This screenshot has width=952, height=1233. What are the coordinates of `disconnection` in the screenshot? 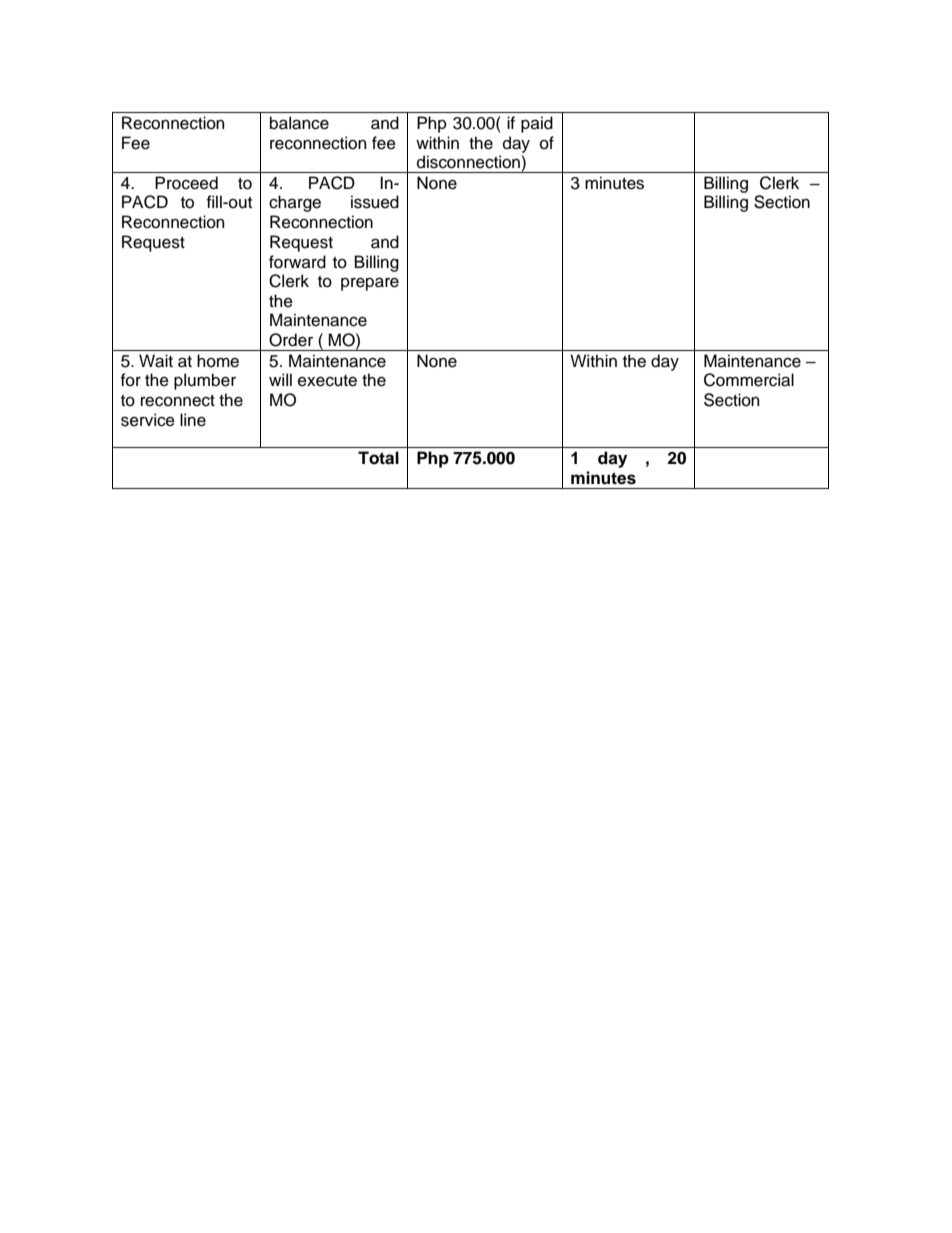 It's located at (468, 162).
